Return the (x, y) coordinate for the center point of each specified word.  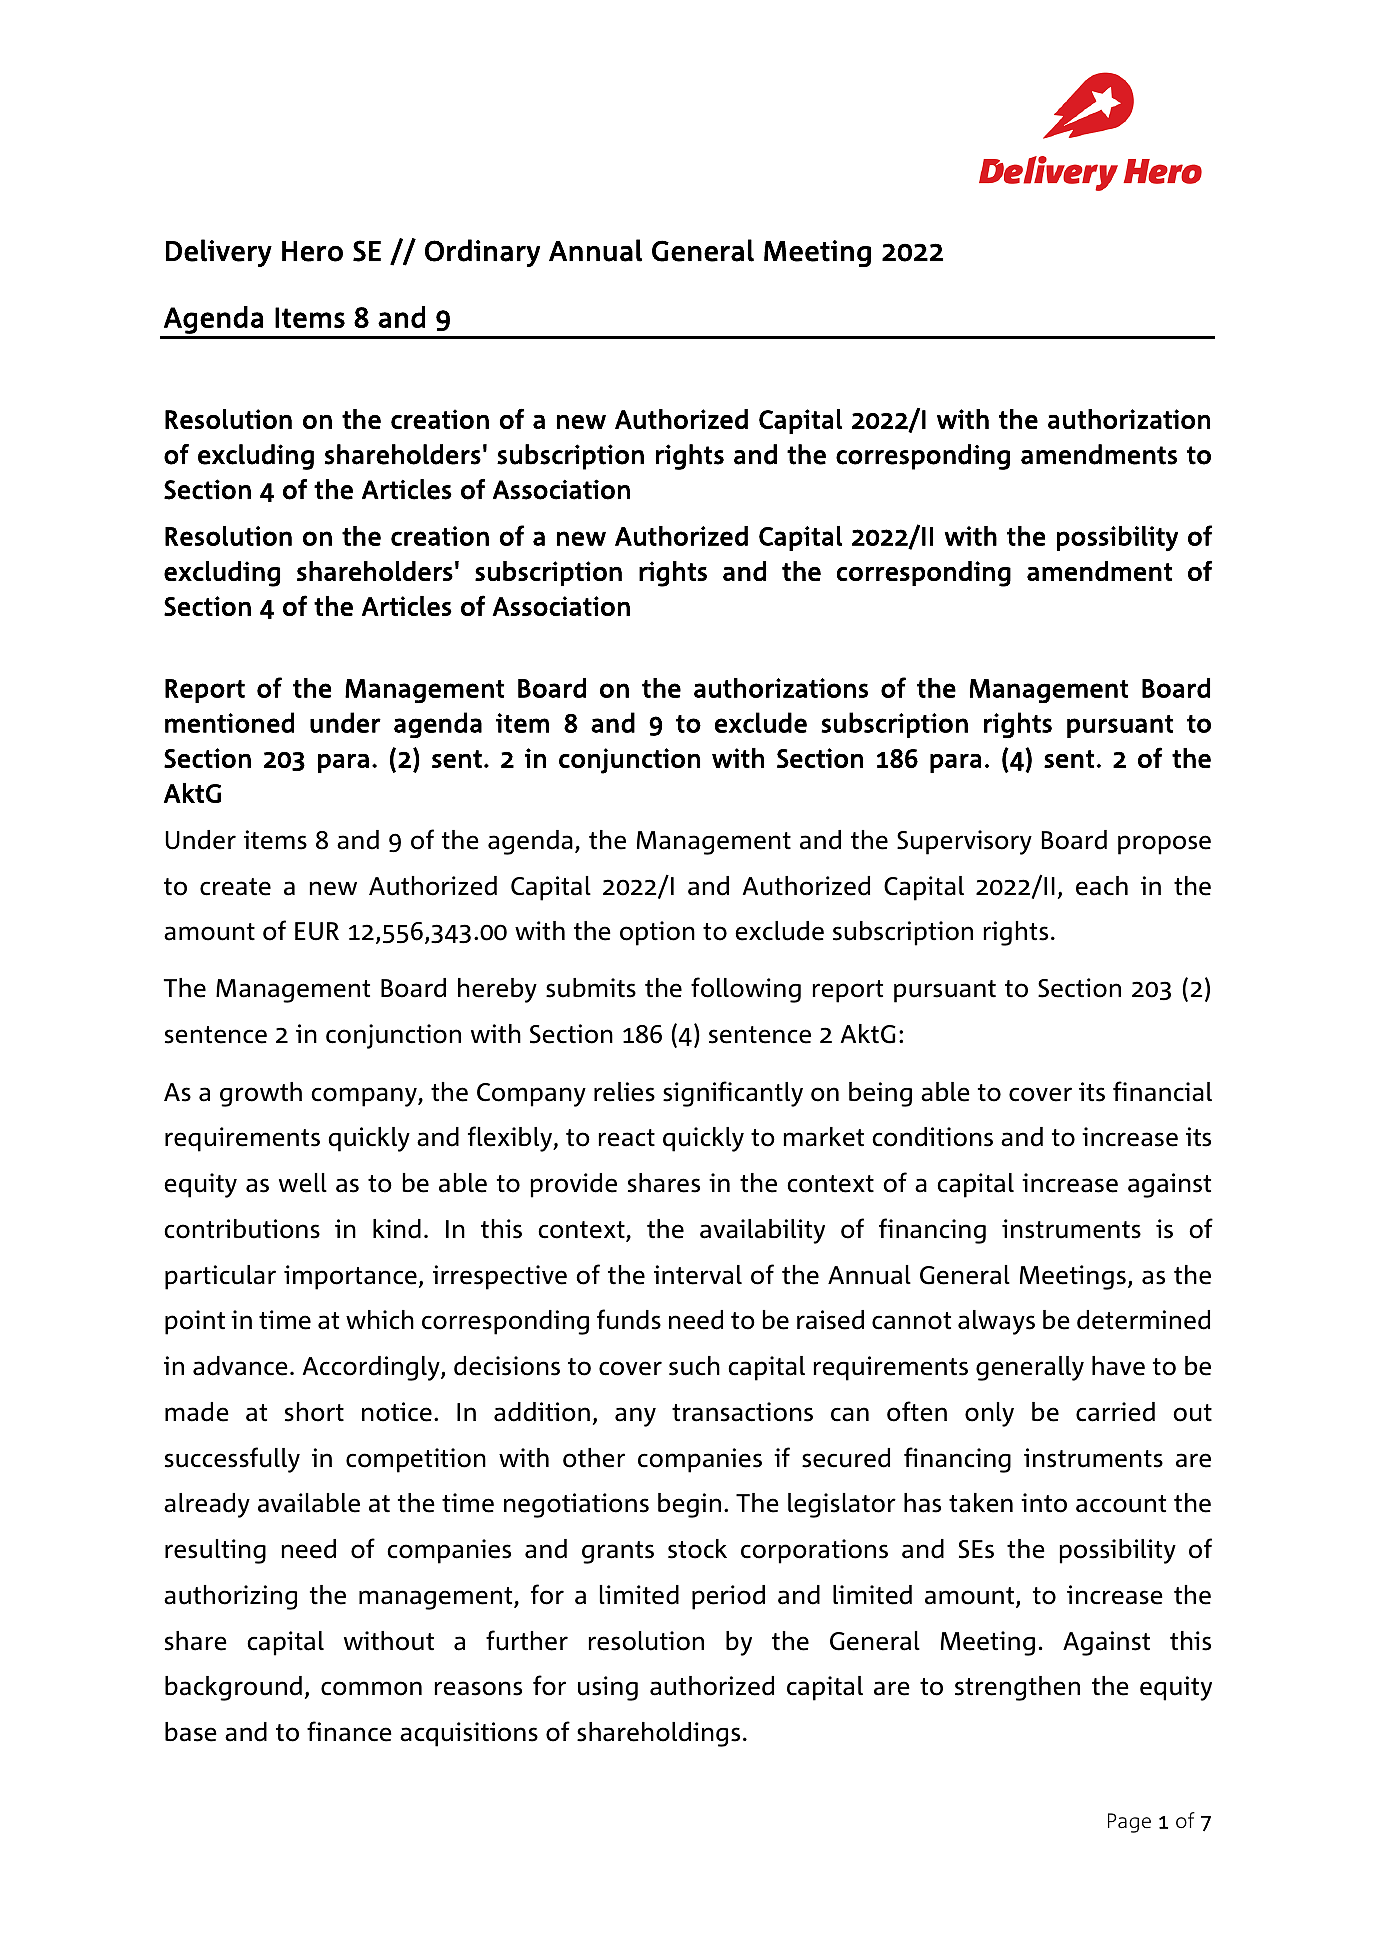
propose (1164, 845)
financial (1162, 1091)
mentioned (229, 722)
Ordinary (482, 253)
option (657, 933)
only (989, 1414)
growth (261, 1094)
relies (624, 1092)
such (694, 1366)
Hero (312, 251)
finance (349, 1731)
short (314, 1412)
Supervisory (964, 842)
